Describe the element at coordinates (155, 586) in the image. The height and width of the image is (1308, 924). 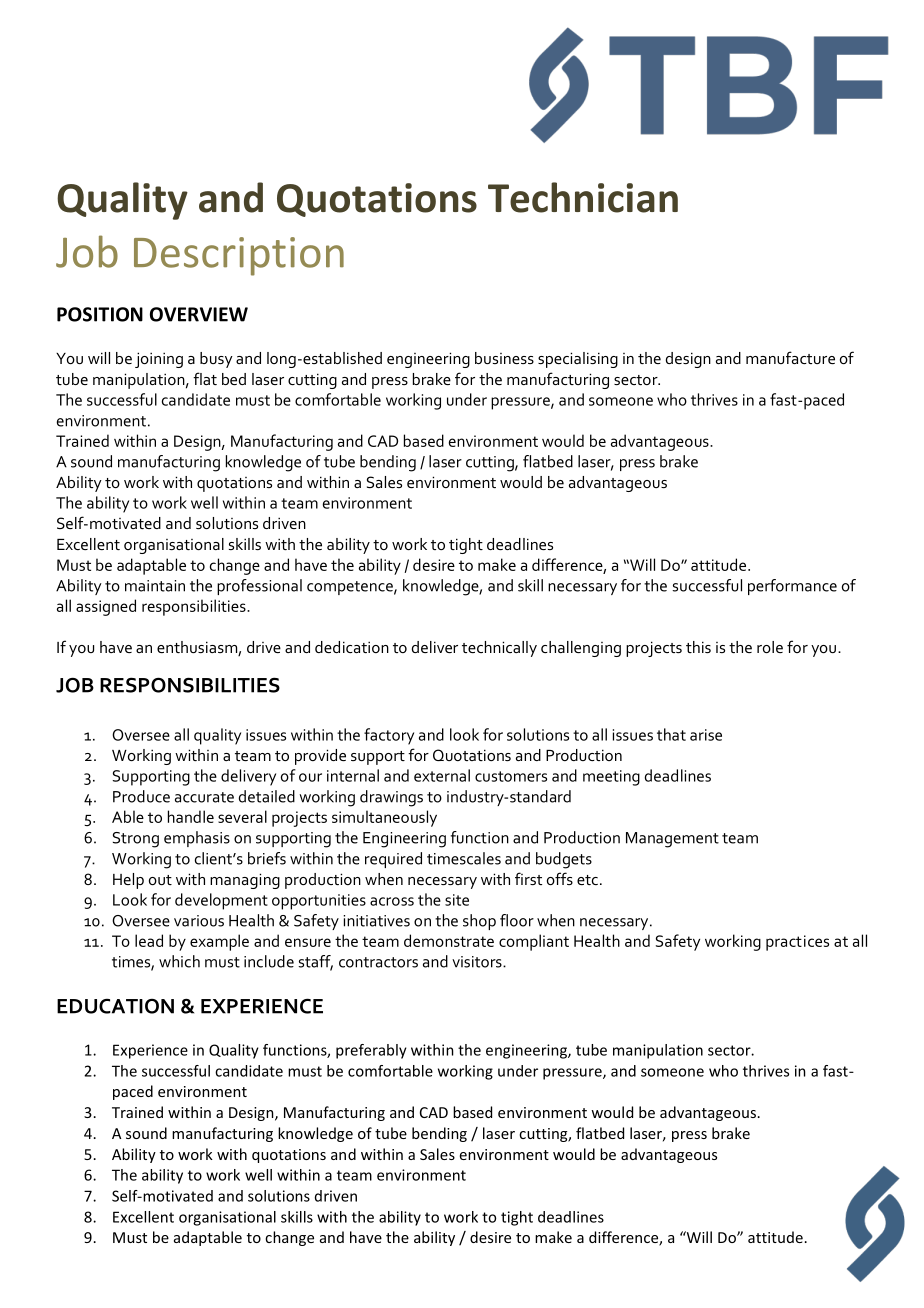
I see `maintain` at that location.
